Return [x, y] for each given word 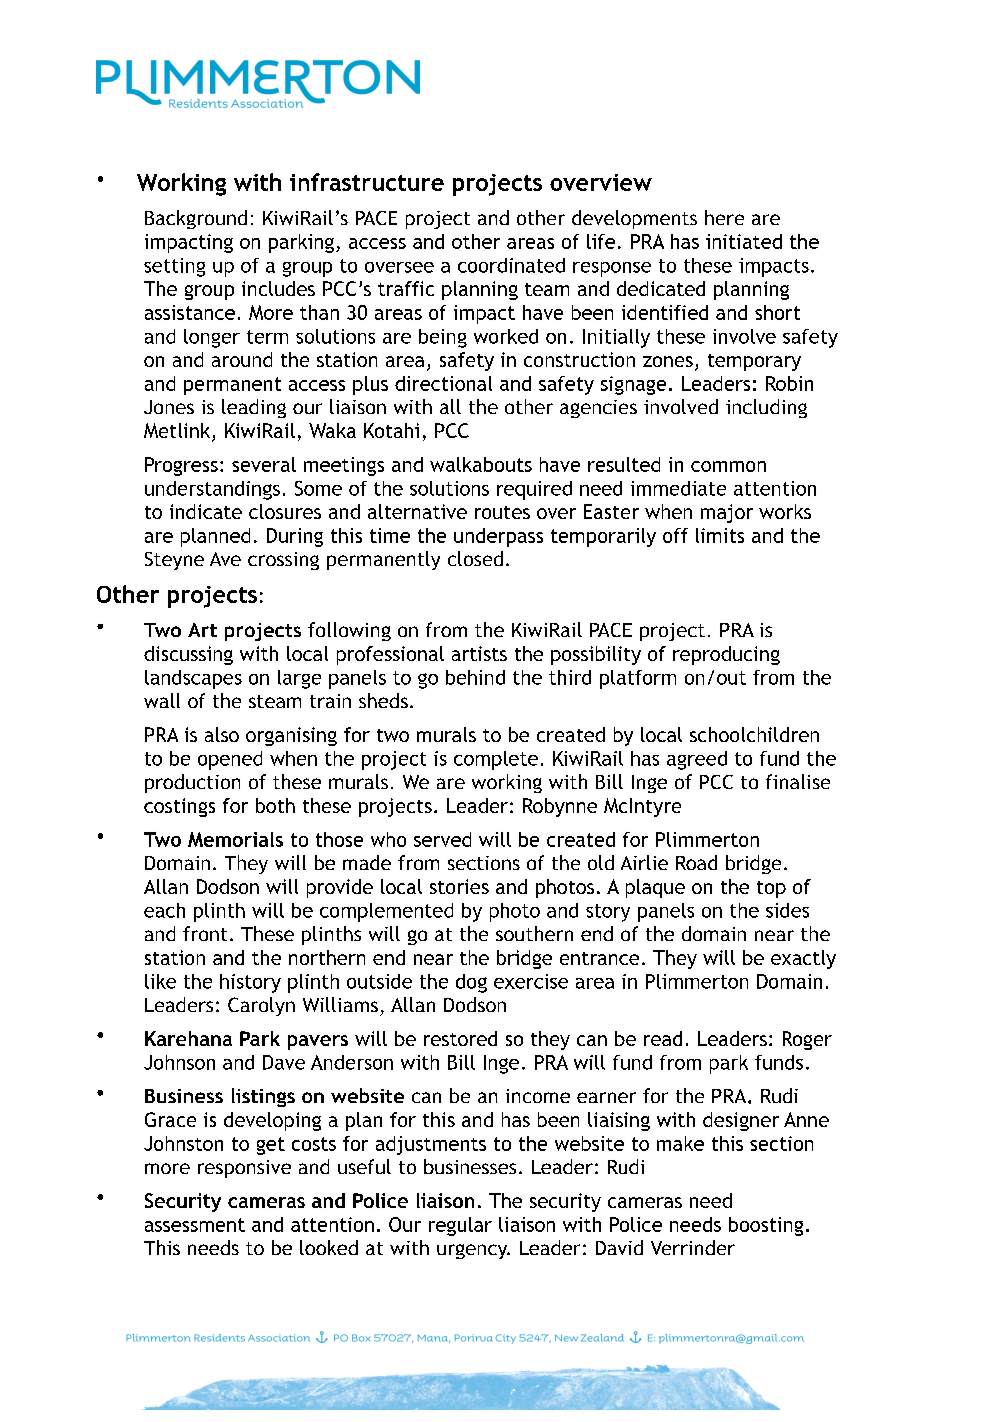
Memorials [235, 839]
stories [459, 886]
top [771, 889]
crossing [283, 561]
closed [475, 558]
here [724, 217]
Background [196, 219]
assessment [195, 1225]
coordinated [511, 265]
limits [720, 535]
